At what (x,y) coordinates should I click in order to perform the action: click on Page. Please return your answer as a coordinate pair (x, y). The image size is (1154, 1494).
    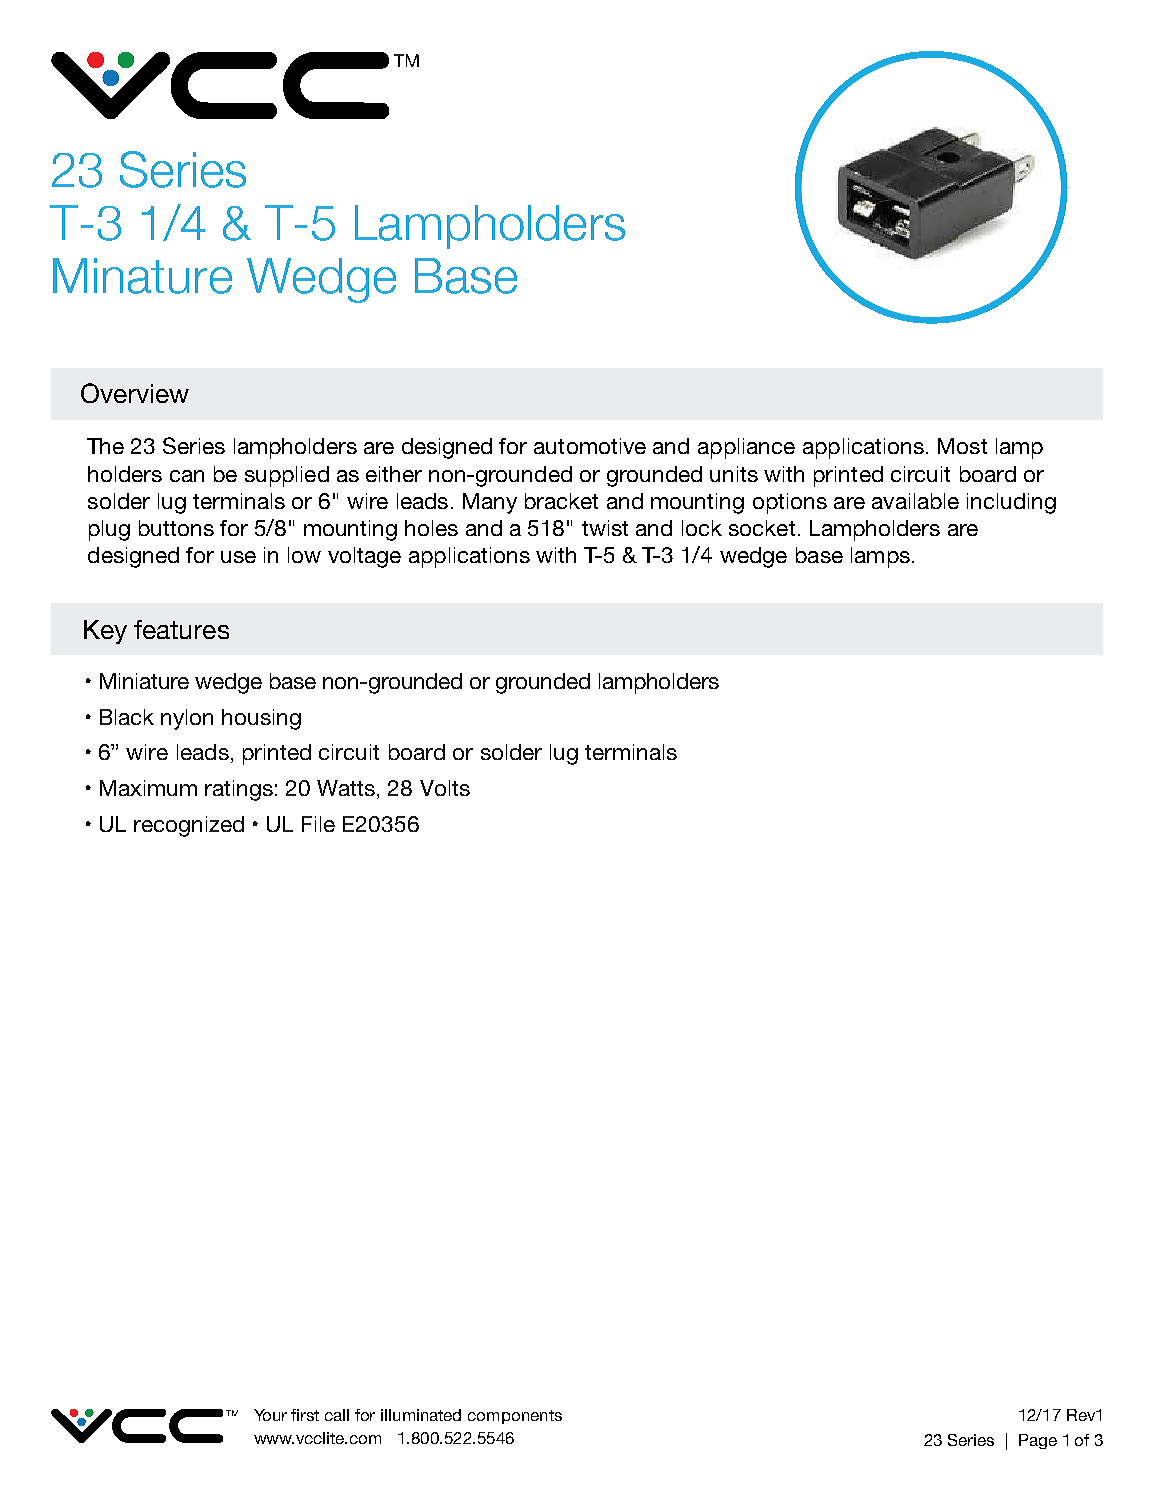
    Looking at the image, I should click on (1038, 1441).
